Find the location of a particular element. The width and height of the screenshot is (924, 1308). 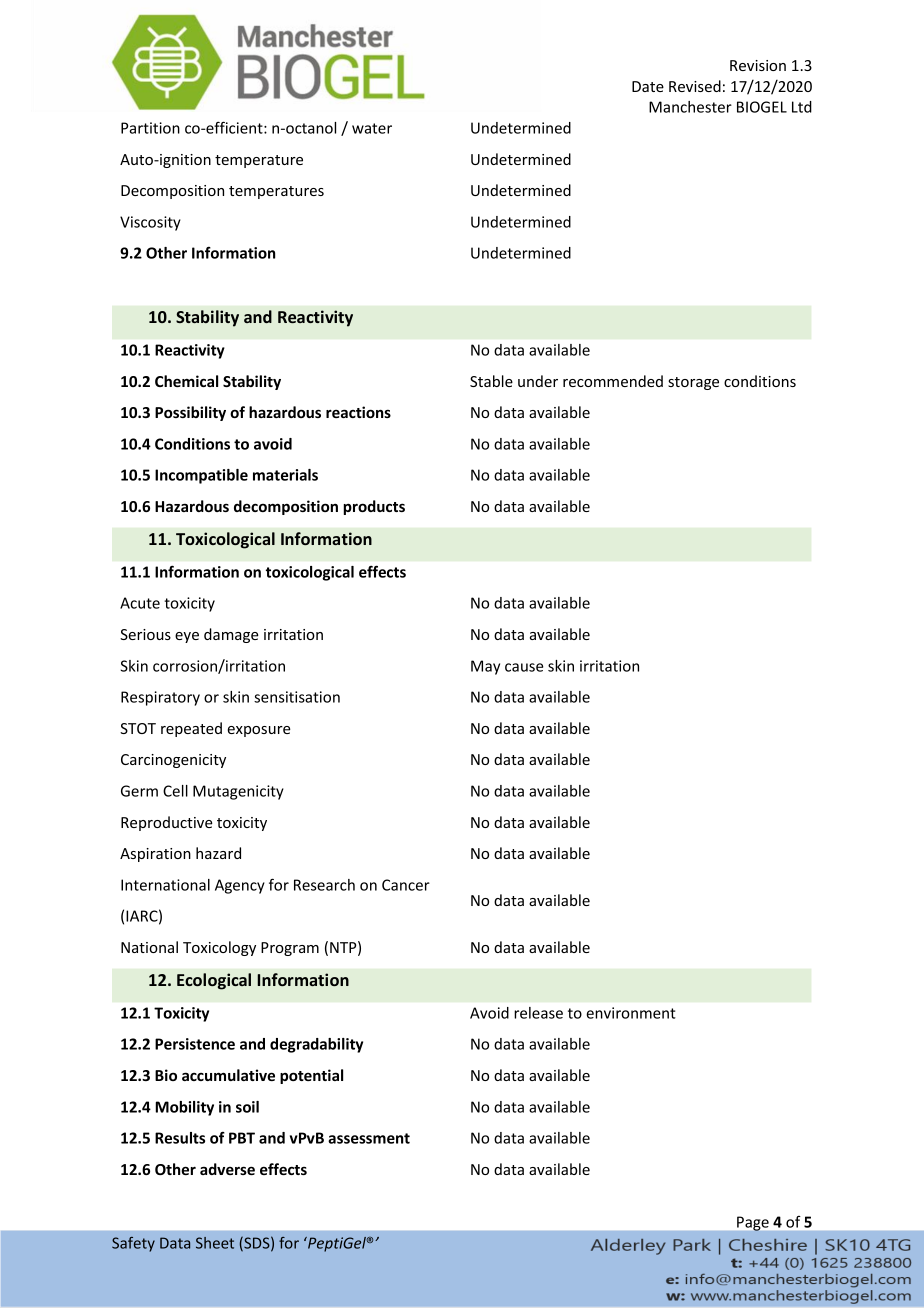

Sheet is located at coordinates (215, 1243).
